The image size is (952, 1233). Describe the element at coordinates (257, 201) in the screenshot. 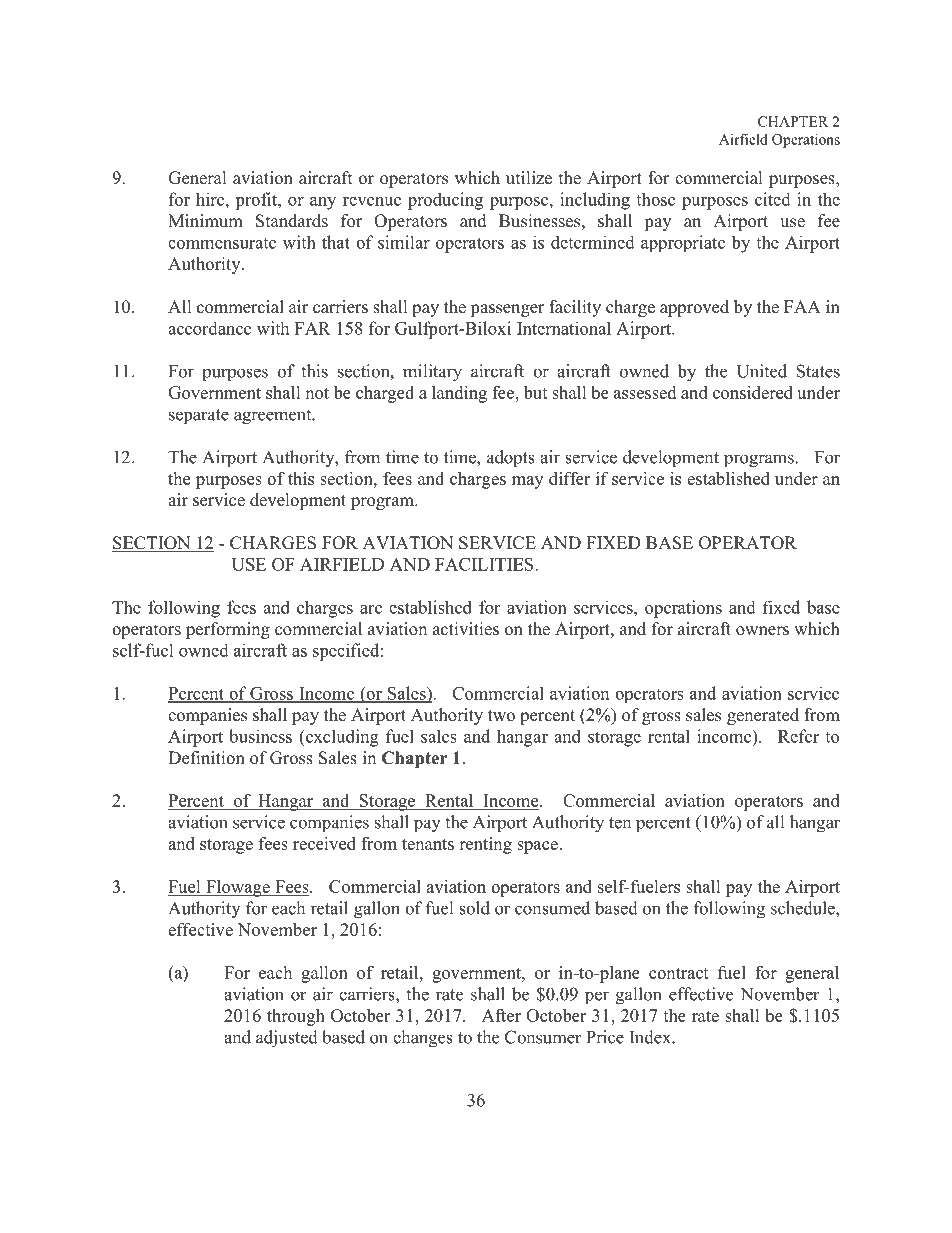

I see `profit` at that location.
